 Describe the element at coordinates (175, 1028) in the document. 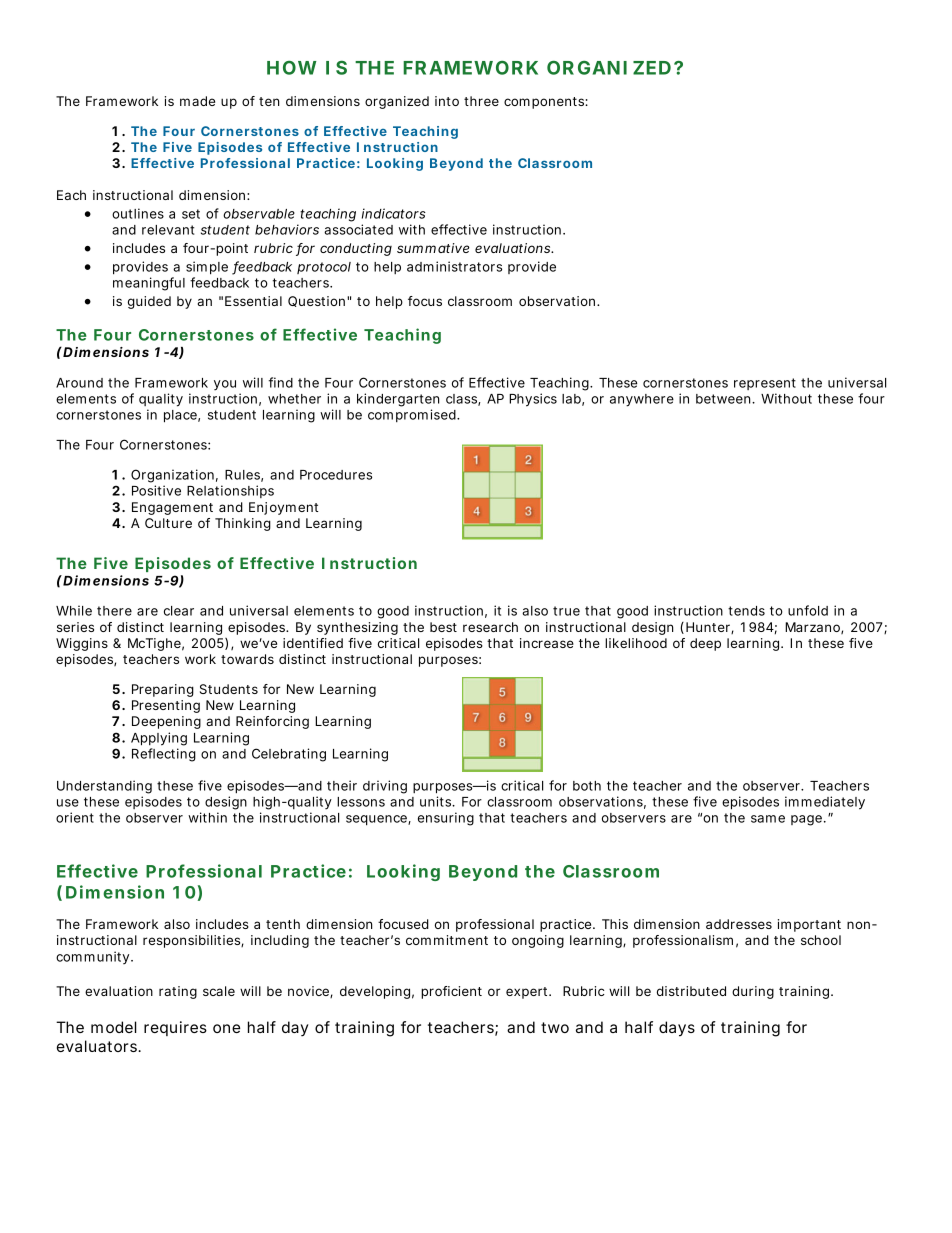

I see `requires` at that location.
